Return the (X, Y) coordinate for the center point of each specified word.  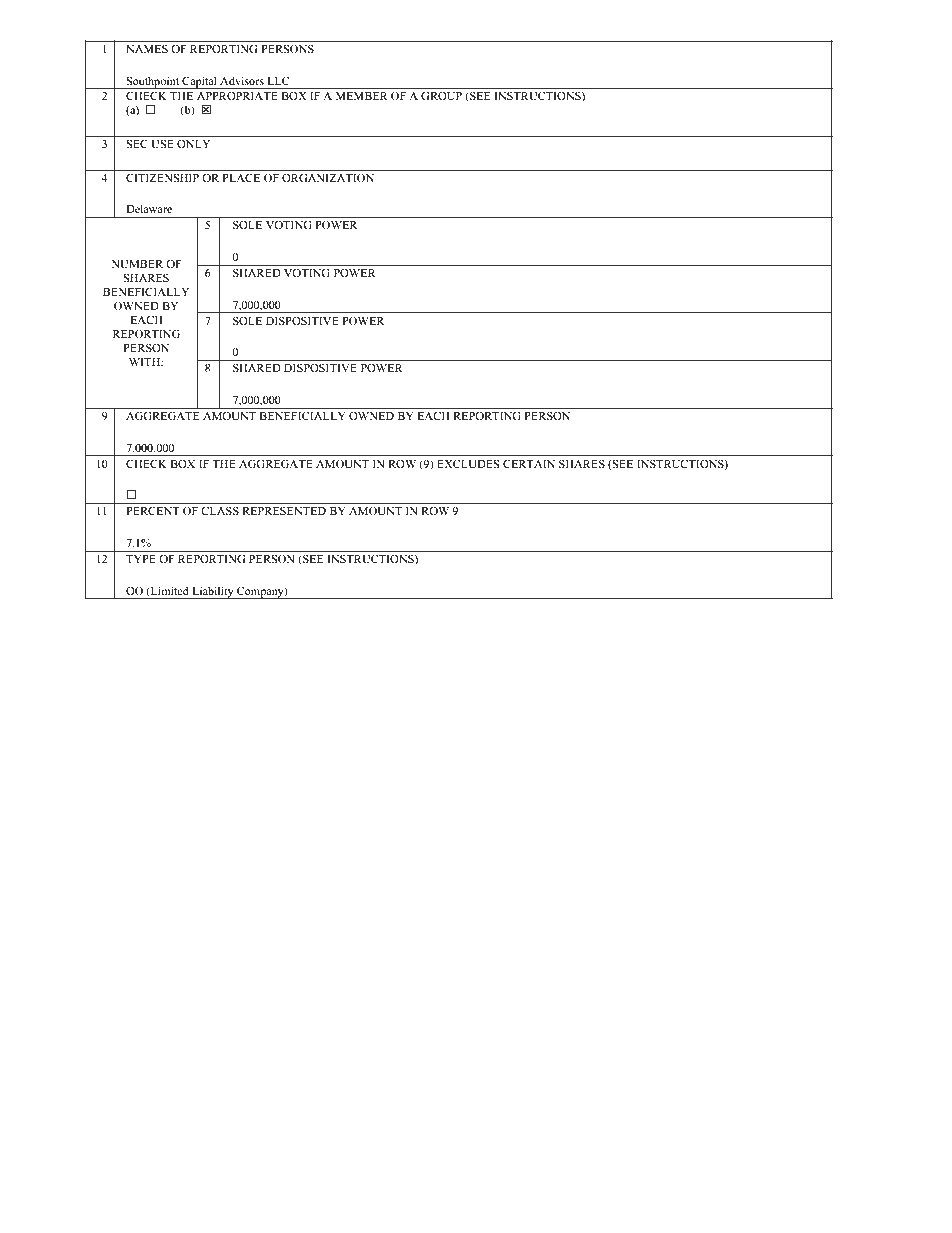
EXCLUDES (468, 464)
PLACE (241, 177)
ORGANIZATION (328, 177)
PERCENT (153, 510)
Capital (199, 82)
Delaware (149, 208)
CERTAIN (529, 463)
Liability (213, 592)
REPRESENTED (284, 511)
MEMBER (362, 96)
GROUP (441, 95)
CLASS (220, 510)
